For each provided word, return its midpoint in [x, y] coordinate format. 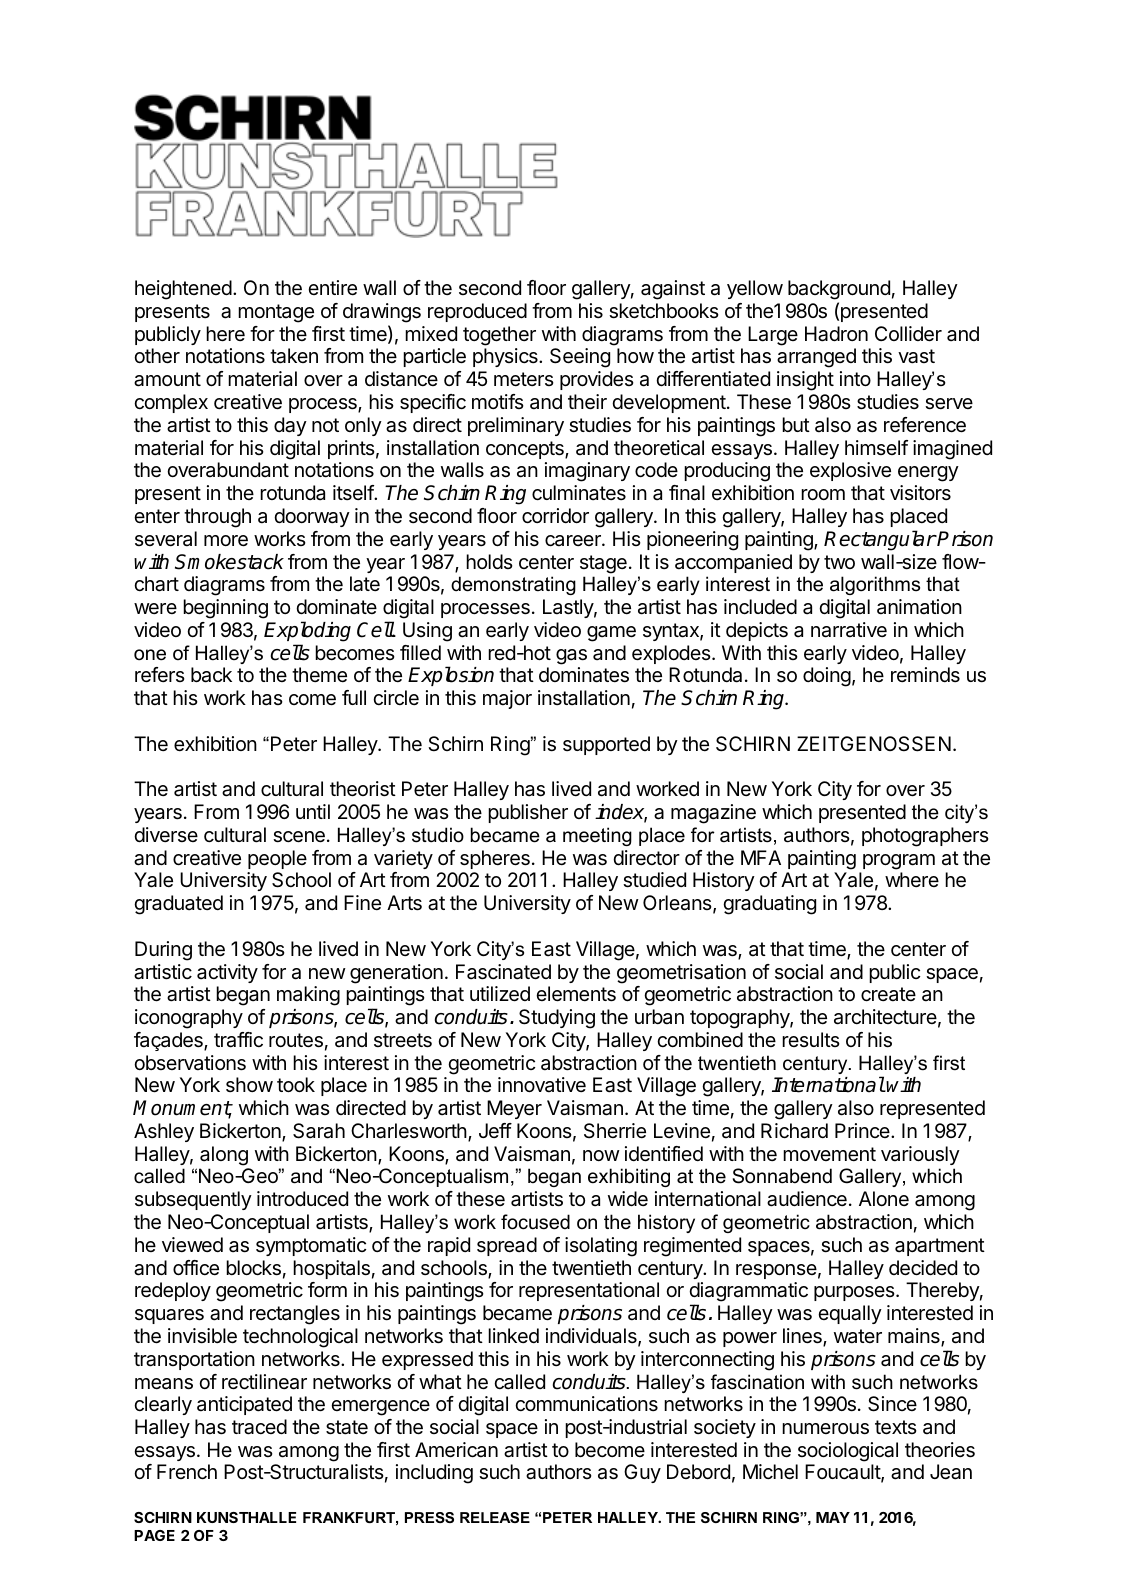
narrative [849, 630]
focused [535, 1222]
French [187, 1472]
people [277, 859]
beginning [225, 609]
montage [276, 313]
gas [571, 657]
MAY [833, 1517]
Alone [884, 1198]
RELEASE [495, 1517]
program [899, 862]
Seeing [580, 358]
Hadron [836, 334]
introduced [302, 1199]
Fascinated [503, 972]
